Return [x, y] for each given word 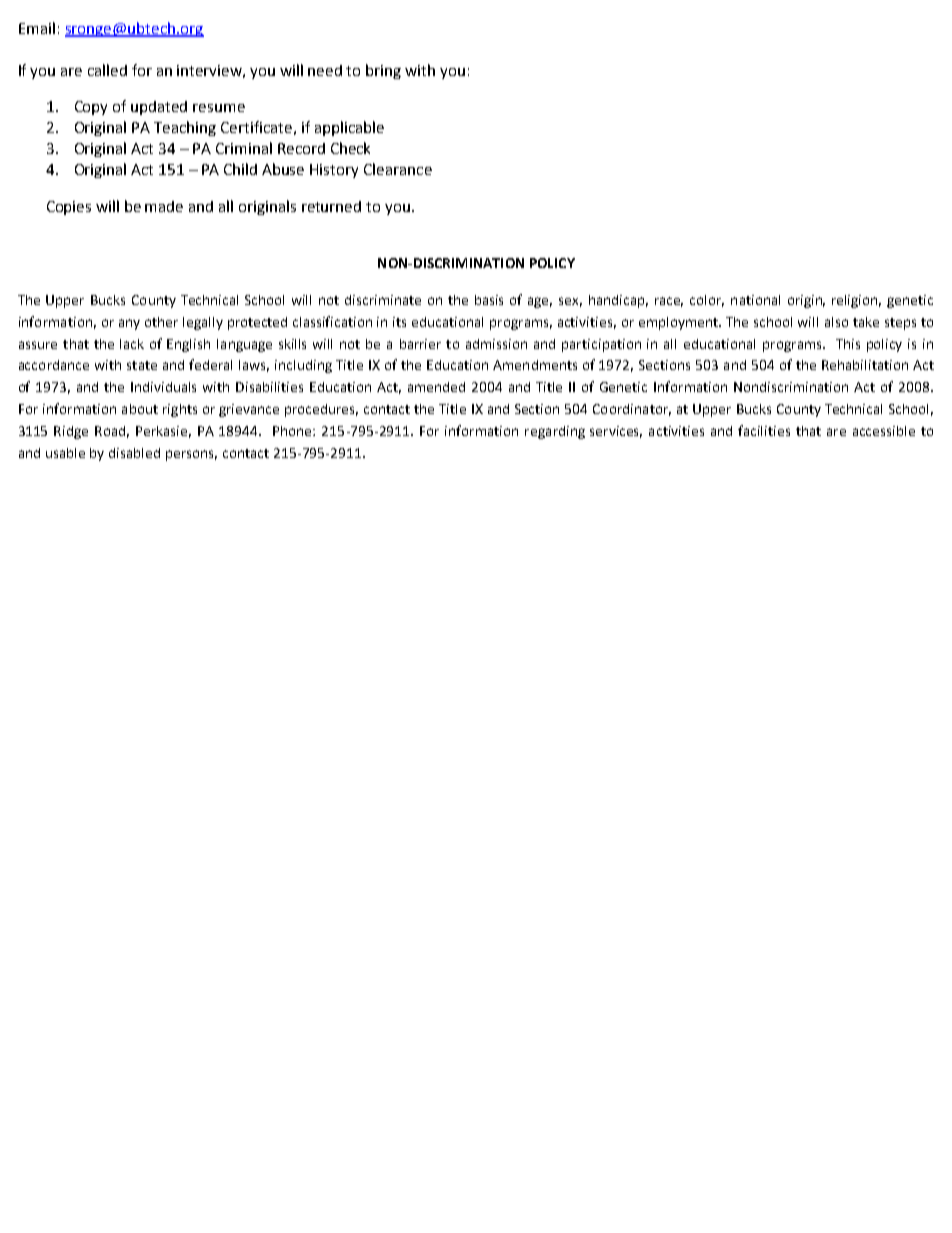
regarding [555, 432]
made [164, 206]
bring [383, 71]
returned [331, 206]
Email [37, 28]
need [325, 70]
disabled [134, 453]
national [755, 300]
